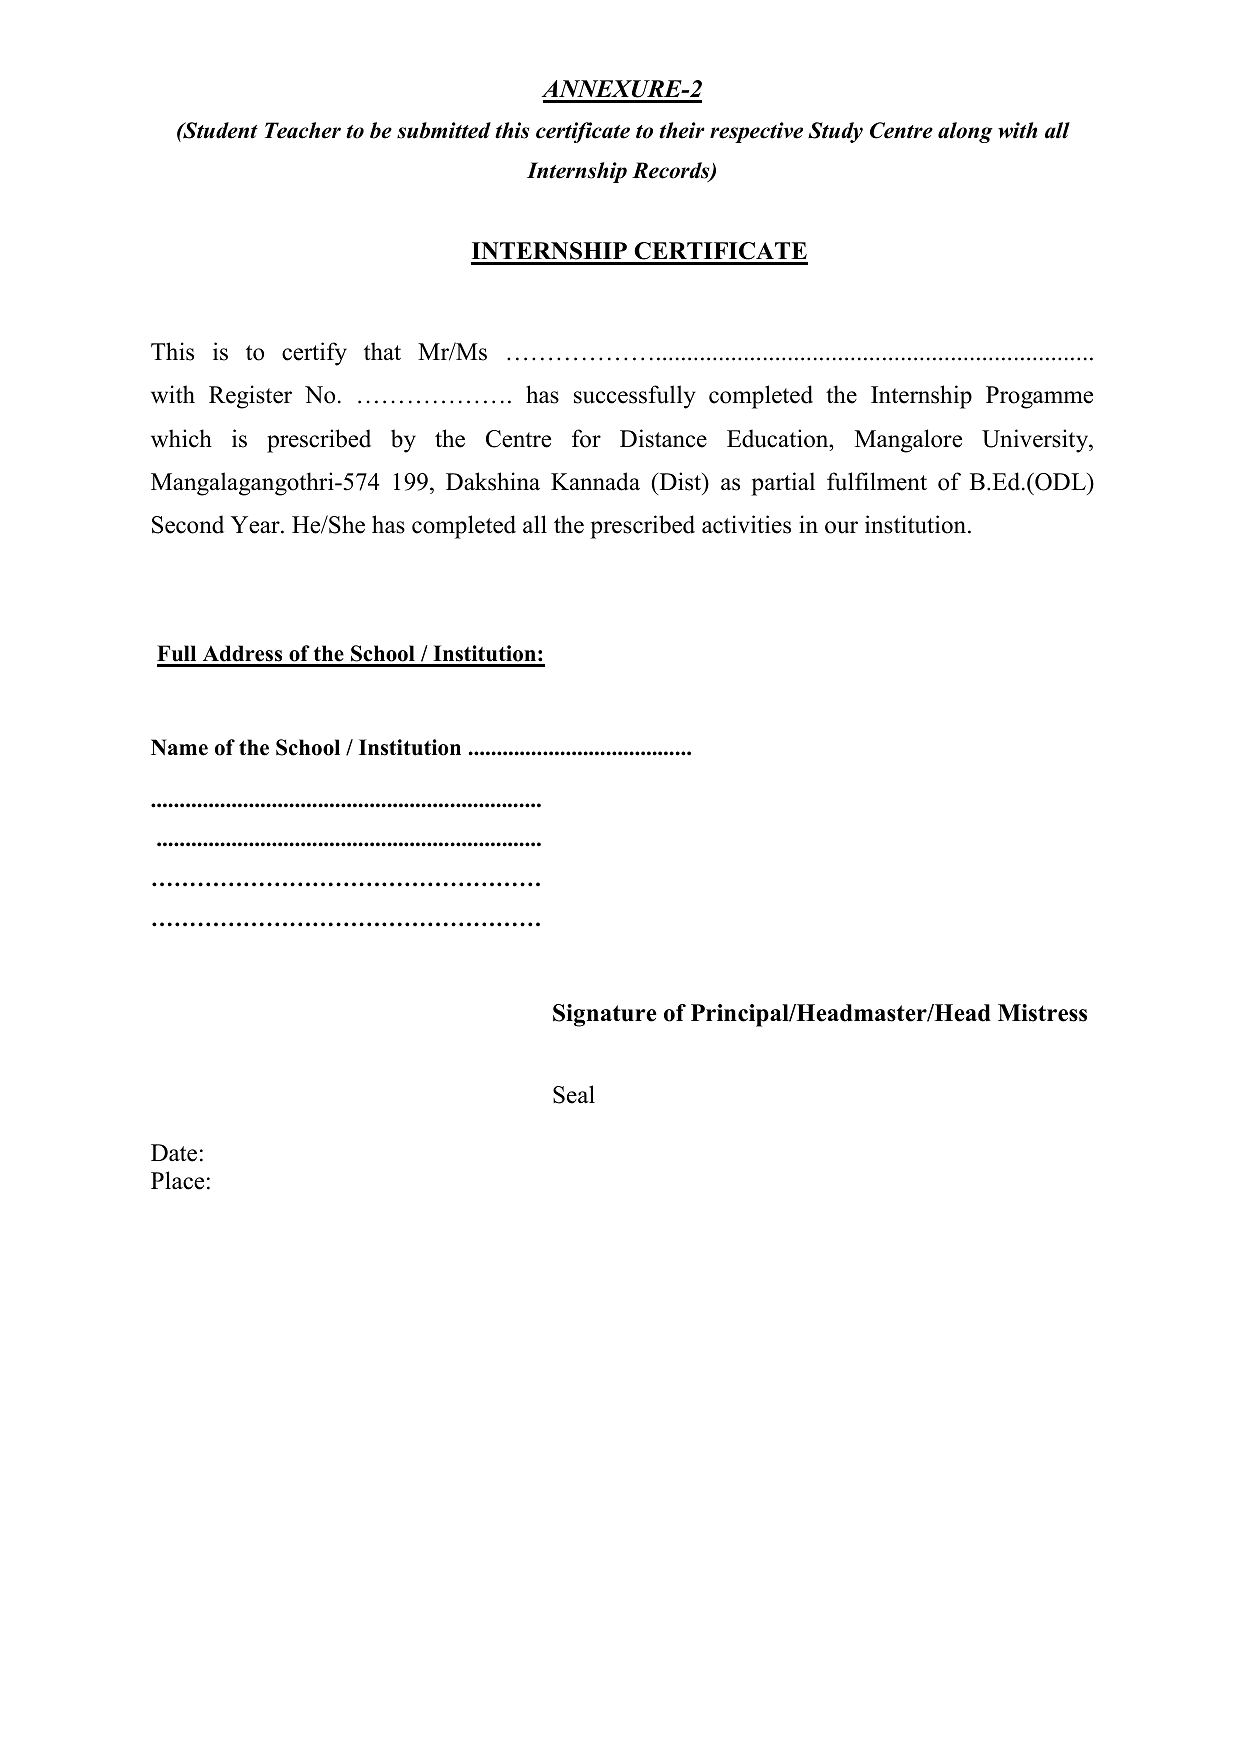  Describe the element at coordinates (179, 747) in the screenshot. I see `Name` at that location.
